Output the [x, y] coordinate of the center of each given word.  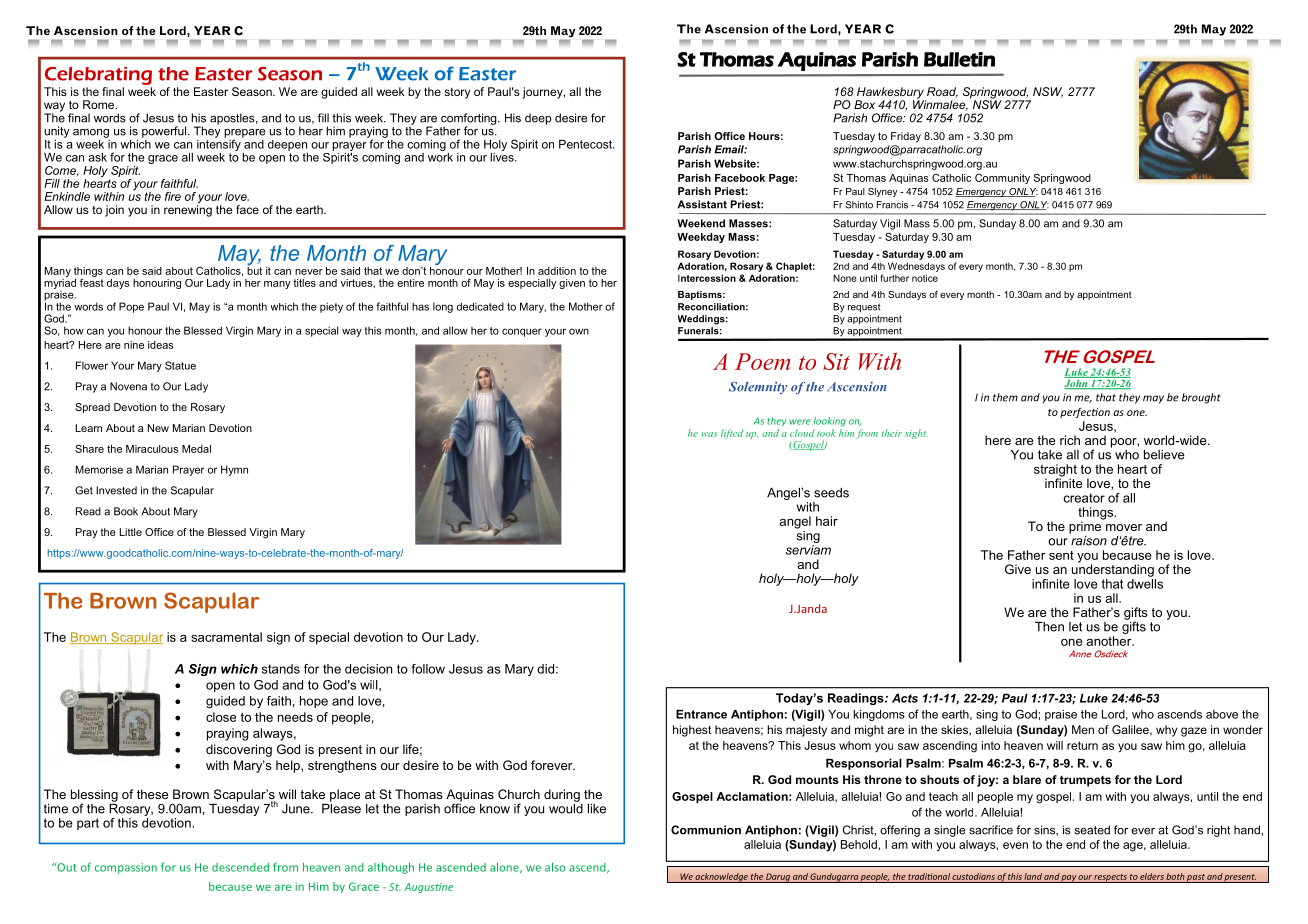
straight [1055, 471]
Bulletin [959, 59]
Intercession [707, 278]
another [1110, 641]
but [254, 269]
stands [281, 669]
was [709, 434]
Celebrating [98, 76]
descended [240, 867]
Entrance [701, 714]
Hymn [234, 470]
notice [925, 278]
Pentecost [586, 144]
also [555, 867]
